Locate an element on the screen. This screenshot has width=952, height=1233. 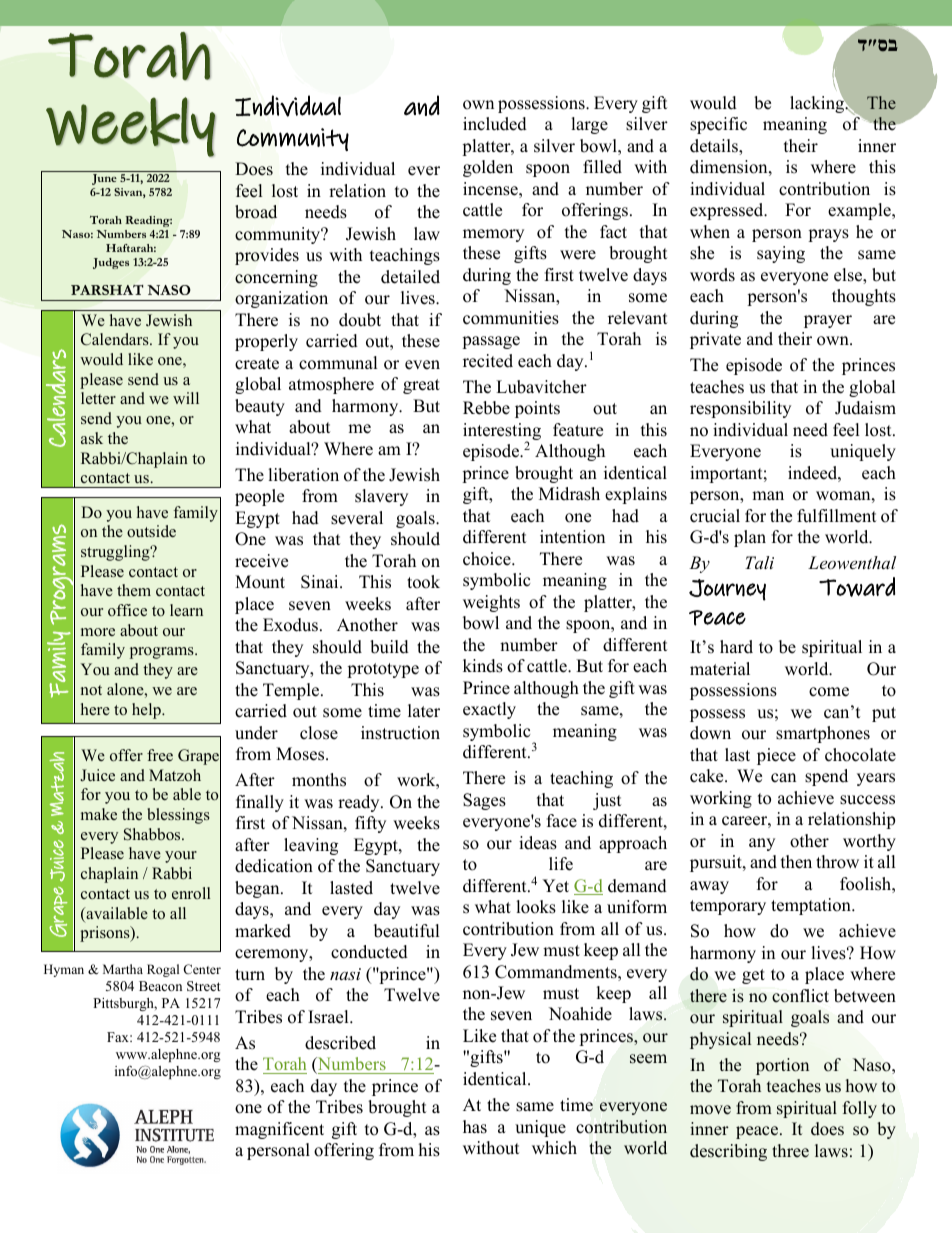
golden is located at coordinates (488, 168).
